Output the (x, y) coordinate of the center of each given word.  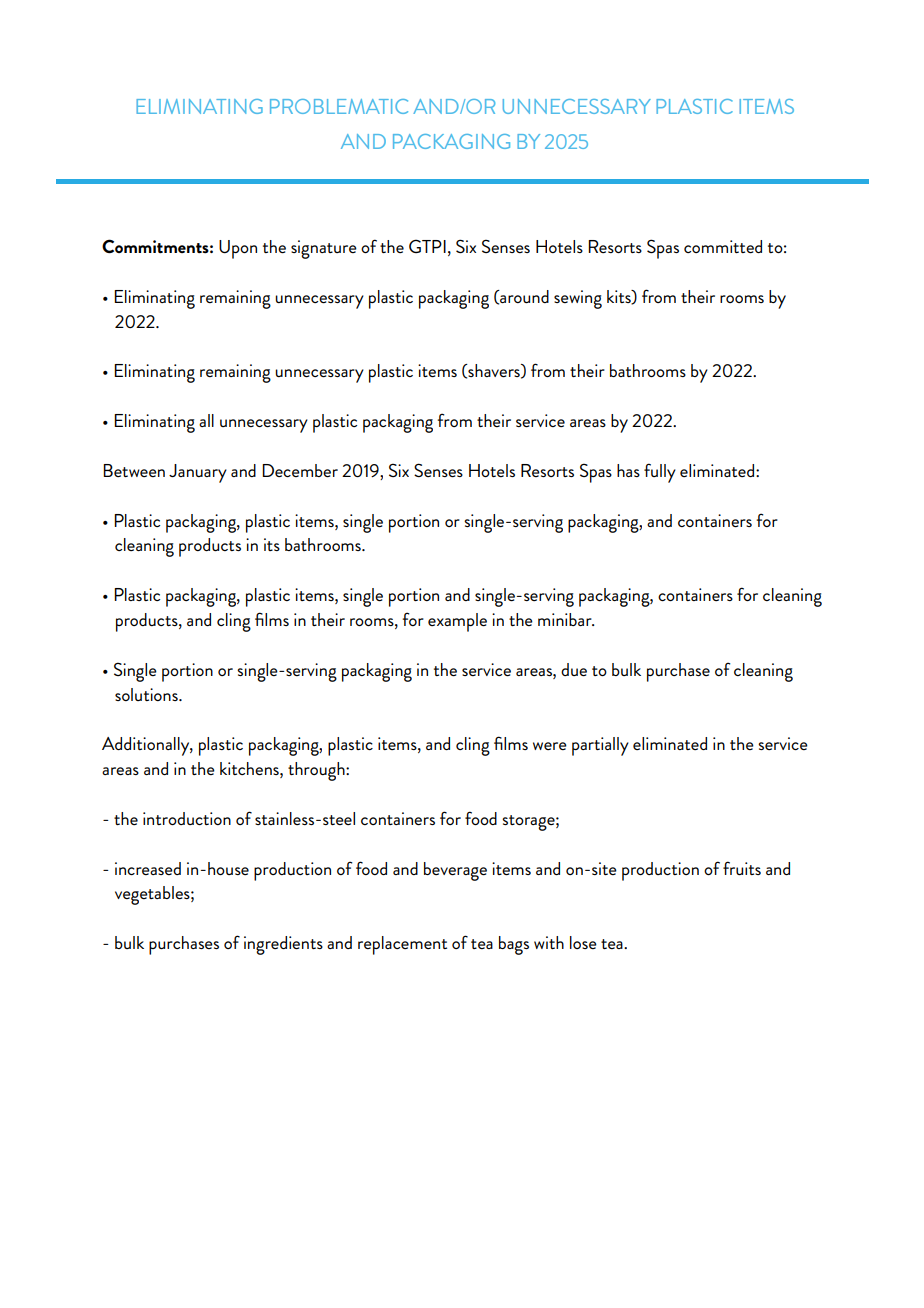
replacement (402, 945)
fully (660, 473)
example (457, 622)
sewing (578, 299)
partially (600, 746)
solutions (147, 694)
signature (324, 249)
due (574, 669)
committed (723, 246)
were (550, 746)
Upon (238, 249)
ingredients (283, 945)
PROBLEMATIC (339, 106)
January (198, 473)
